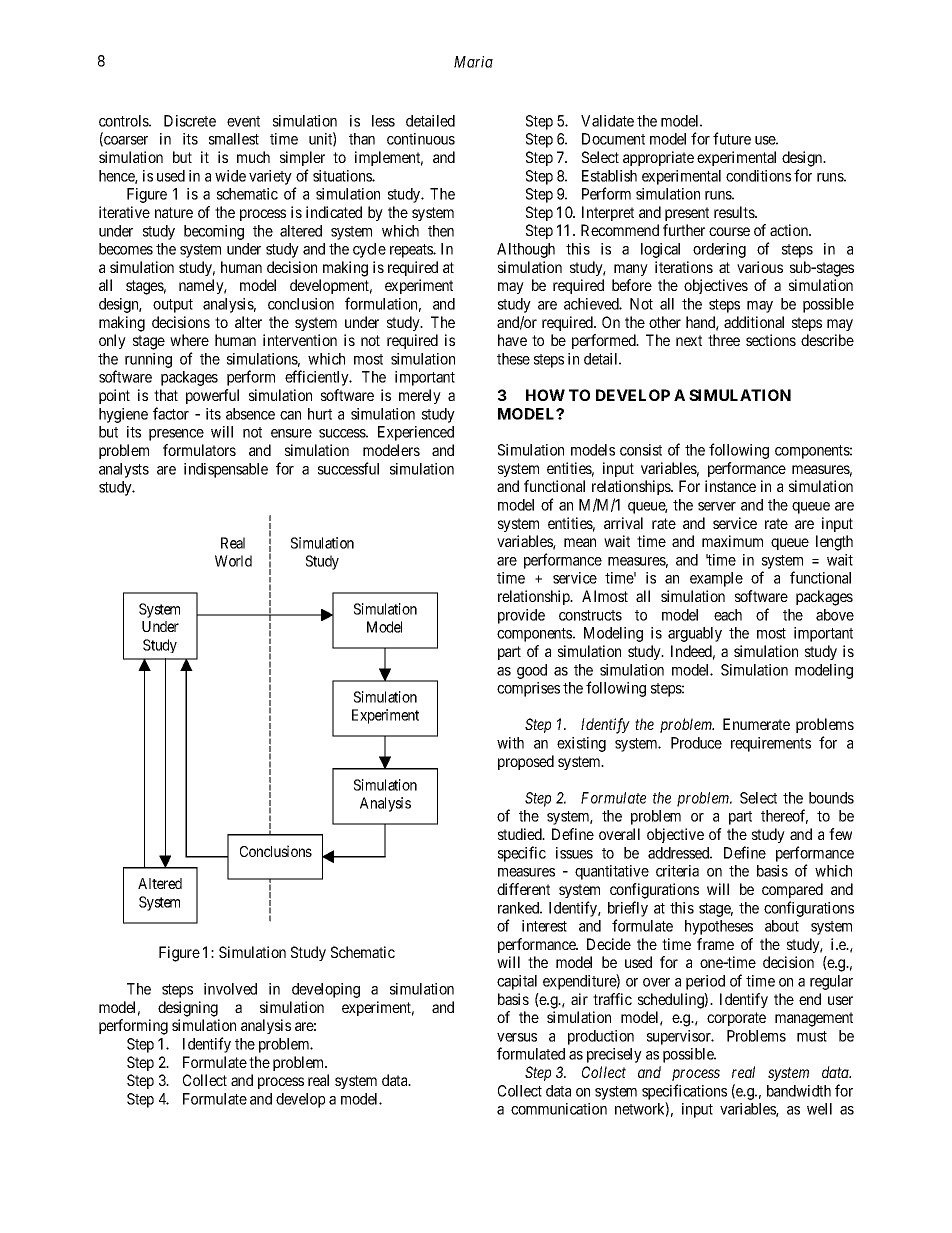 The width and height of the image is (952, 1233). Describe the element at coordinates (517, 1037) in the image. I see `versus` at that location.
